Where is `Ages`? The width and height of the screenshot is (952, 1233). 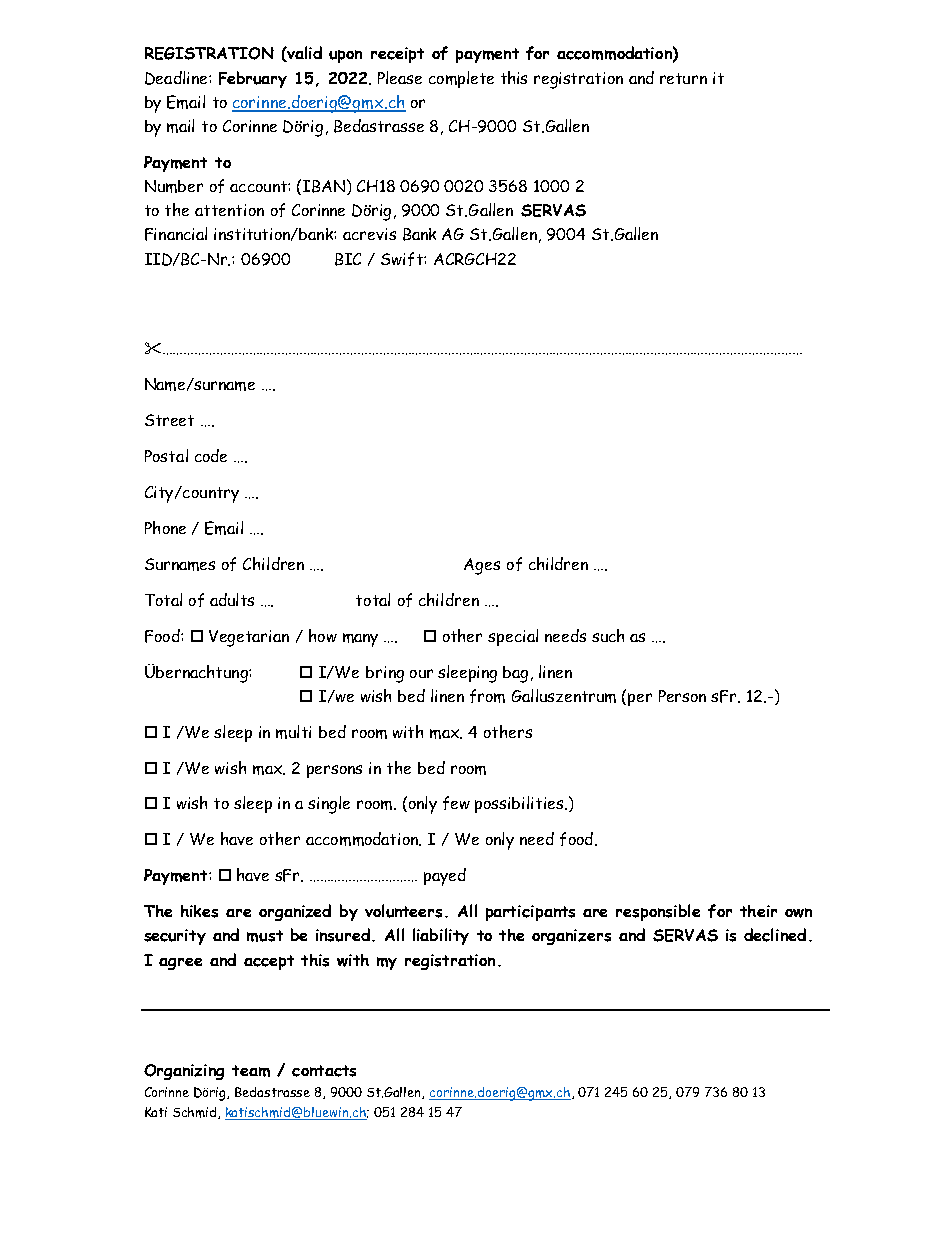 Ages is located at coordinates (482, 566).
